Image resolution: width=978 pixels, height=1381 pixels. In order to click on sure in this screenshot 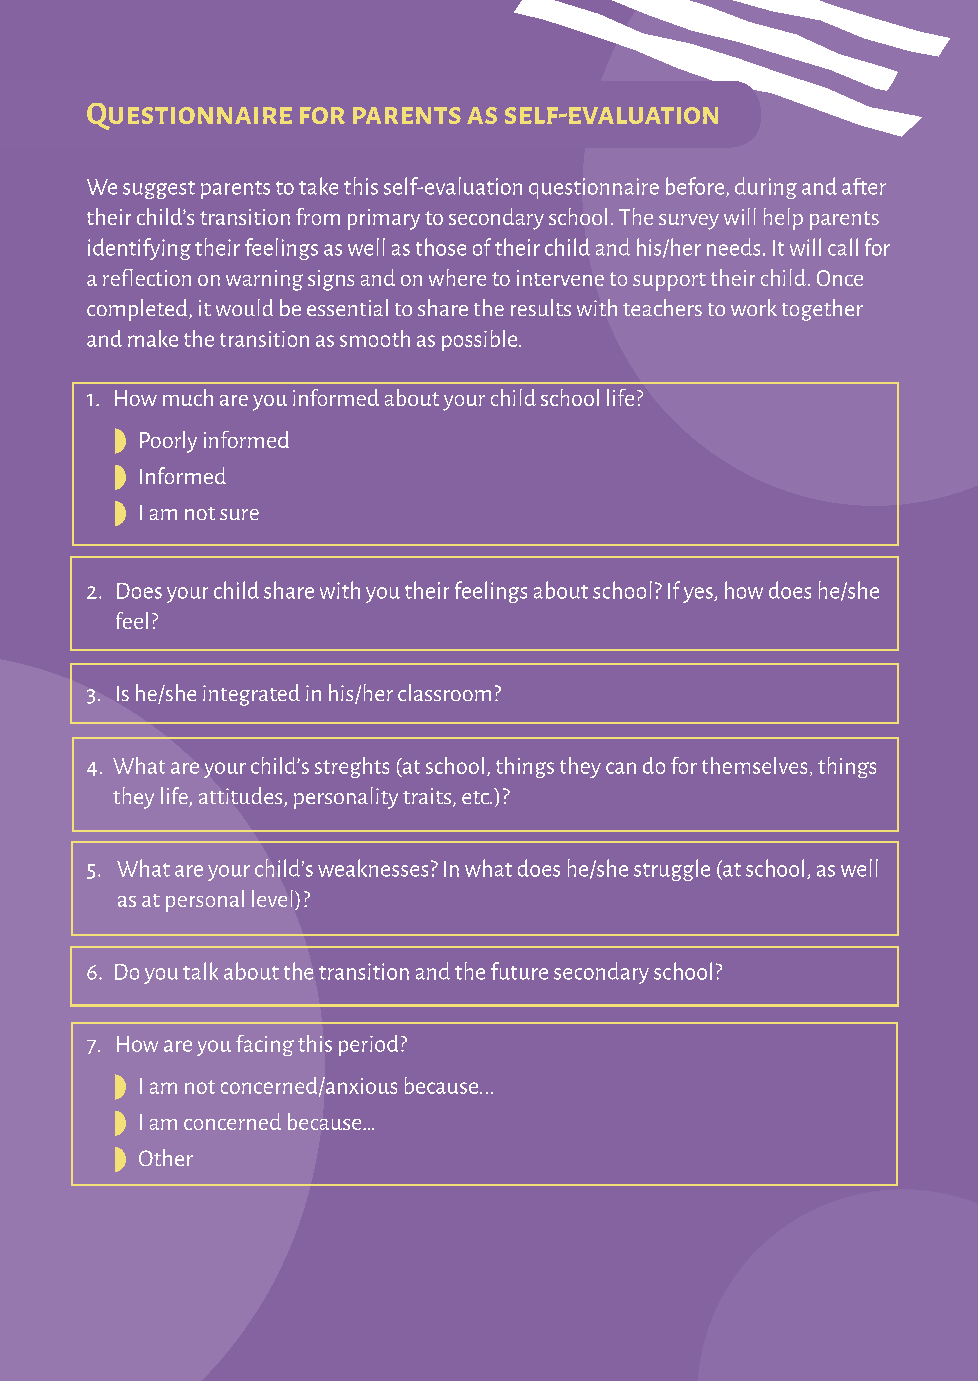, I will do `click(239, 514)`.
